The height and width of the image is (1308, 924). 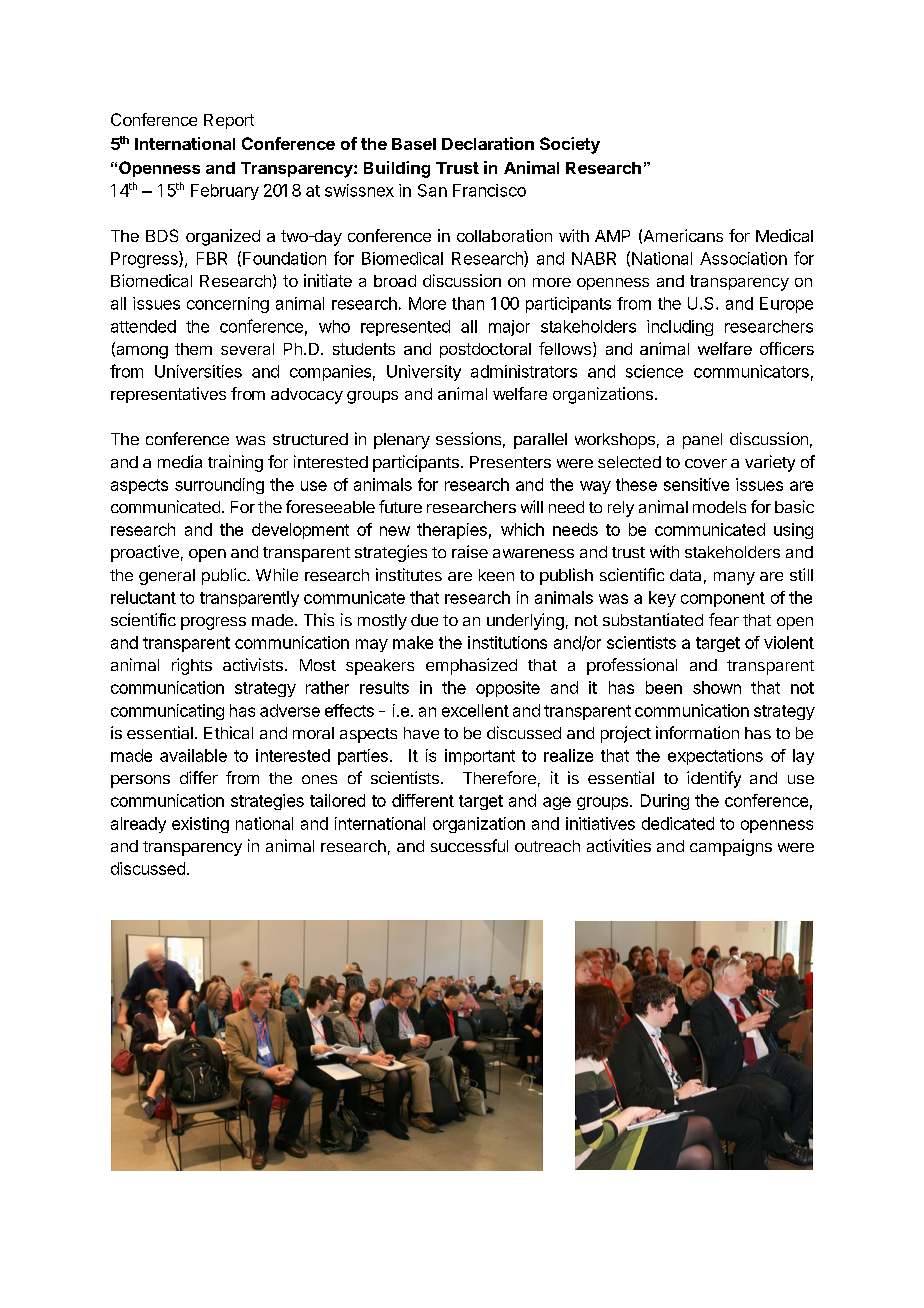 What do you see at coordinates (219, 486) in the image?
I see `surrounding` at bounding box center [219, 486].
